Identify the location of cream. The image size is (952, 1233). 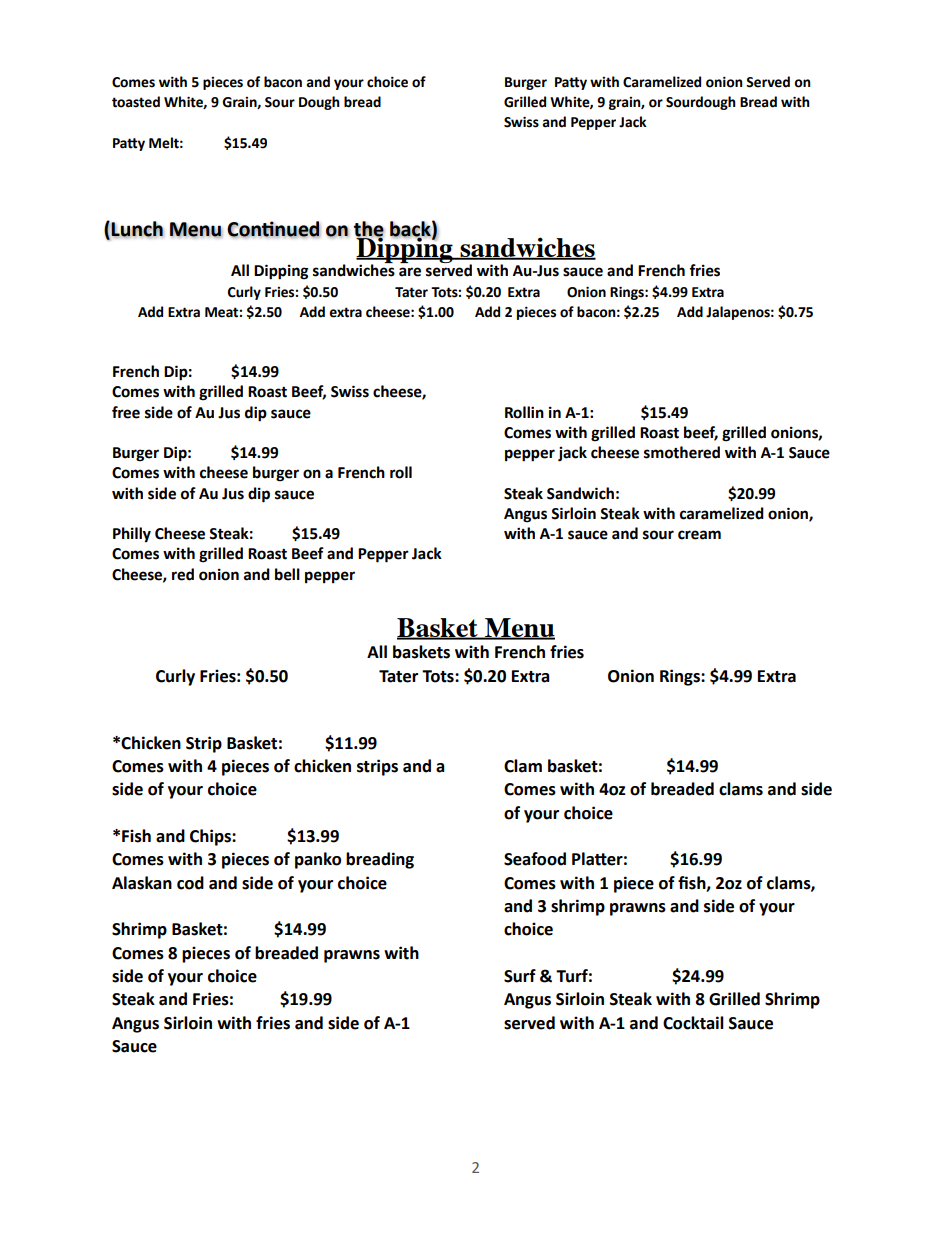
(699, 535).
